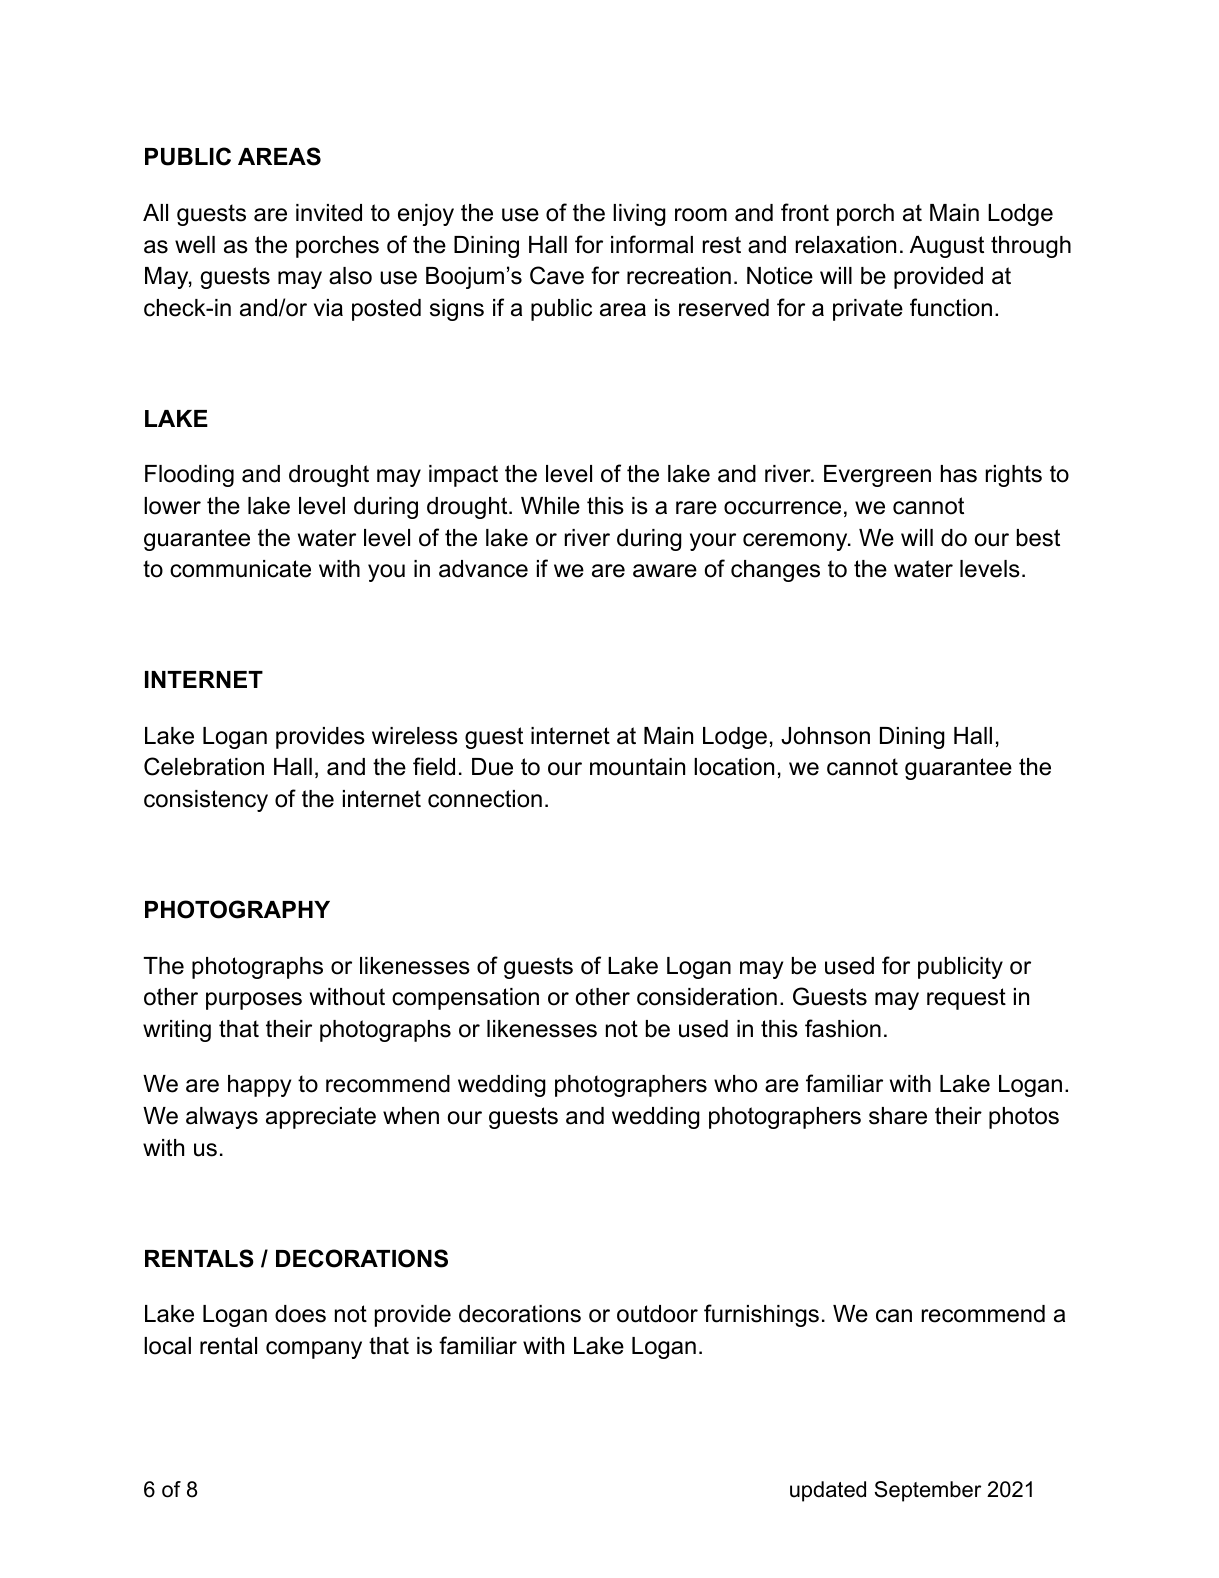 The width and height of the document is (1219, 1578). I want to click on company, so click(314, 1350).
